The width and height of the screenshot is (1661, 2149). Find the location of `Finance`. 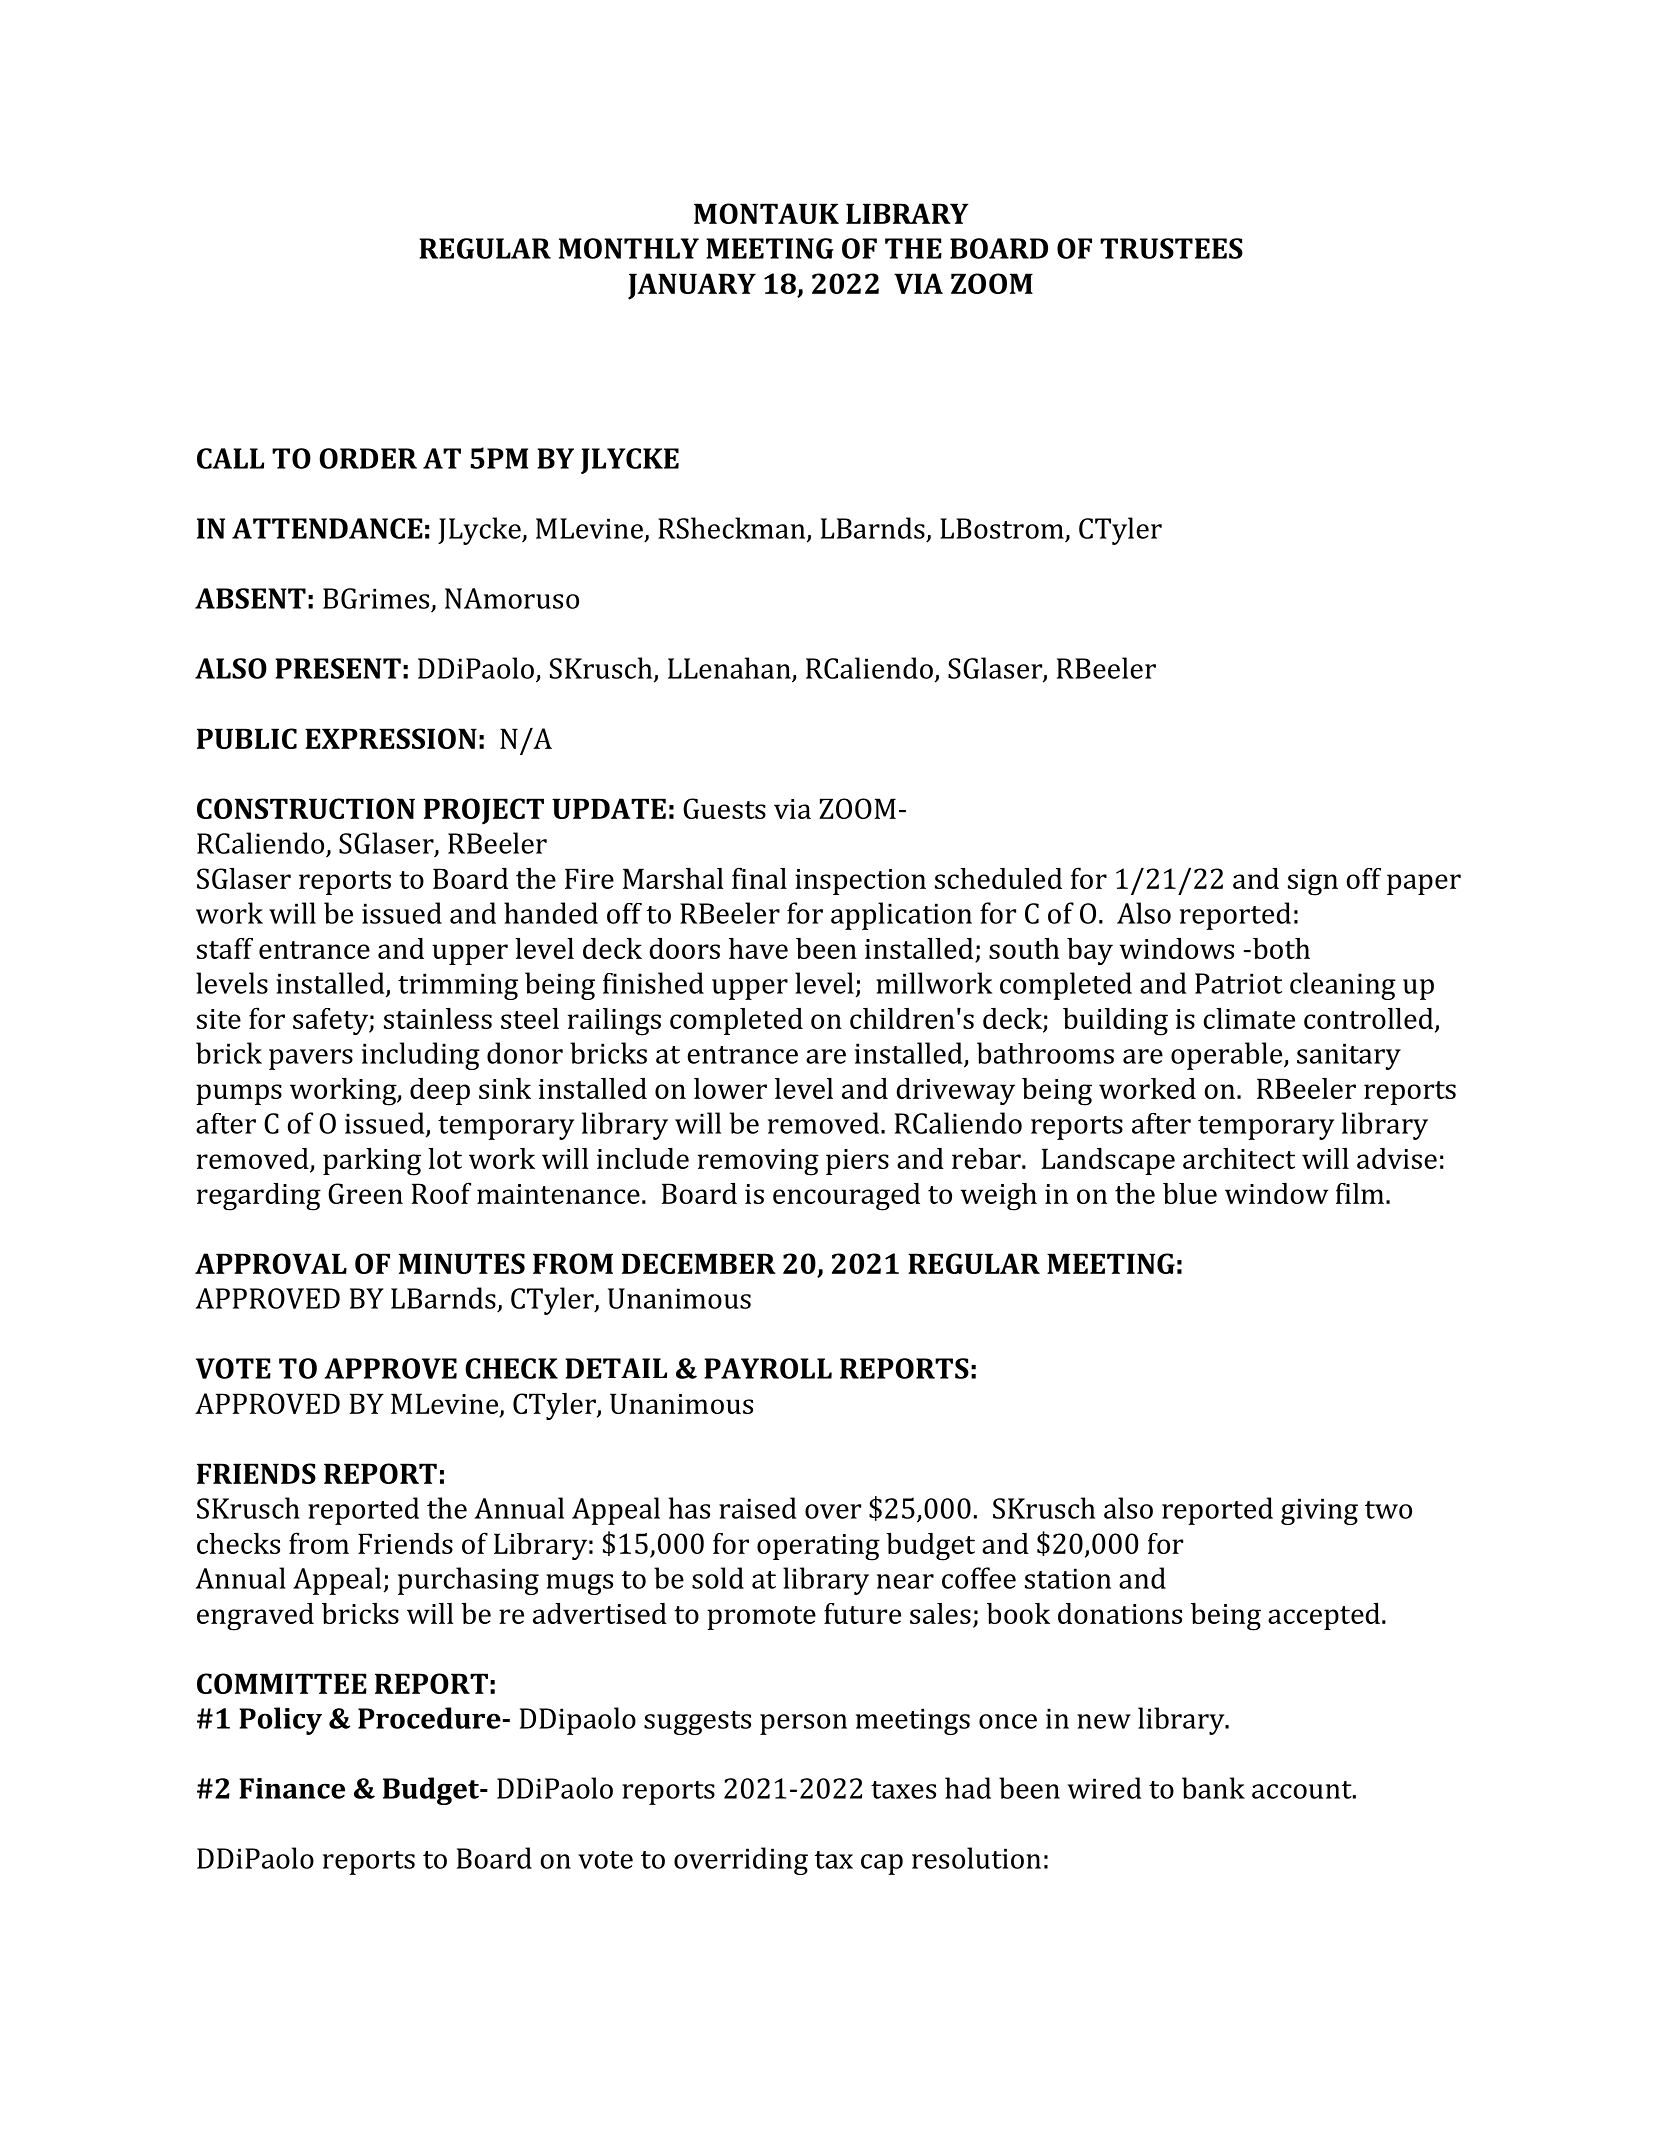

Finance is located at coordinates (292, 1788).
